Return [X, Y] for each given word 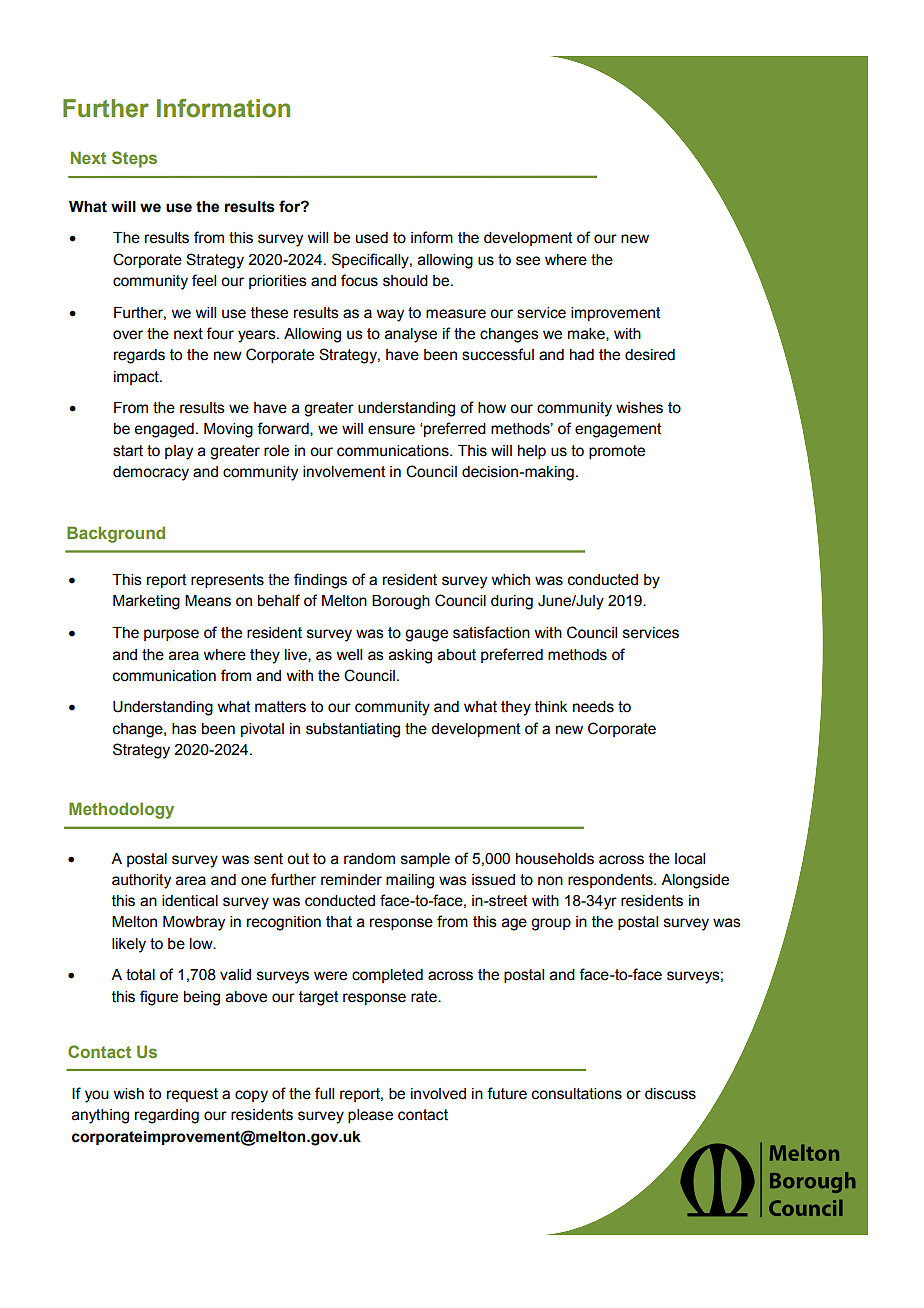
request [192, 1095]
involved [438, 1094]
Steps [134, 159]
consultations [577, 1094]
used [372, 238]
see [528, 261]
